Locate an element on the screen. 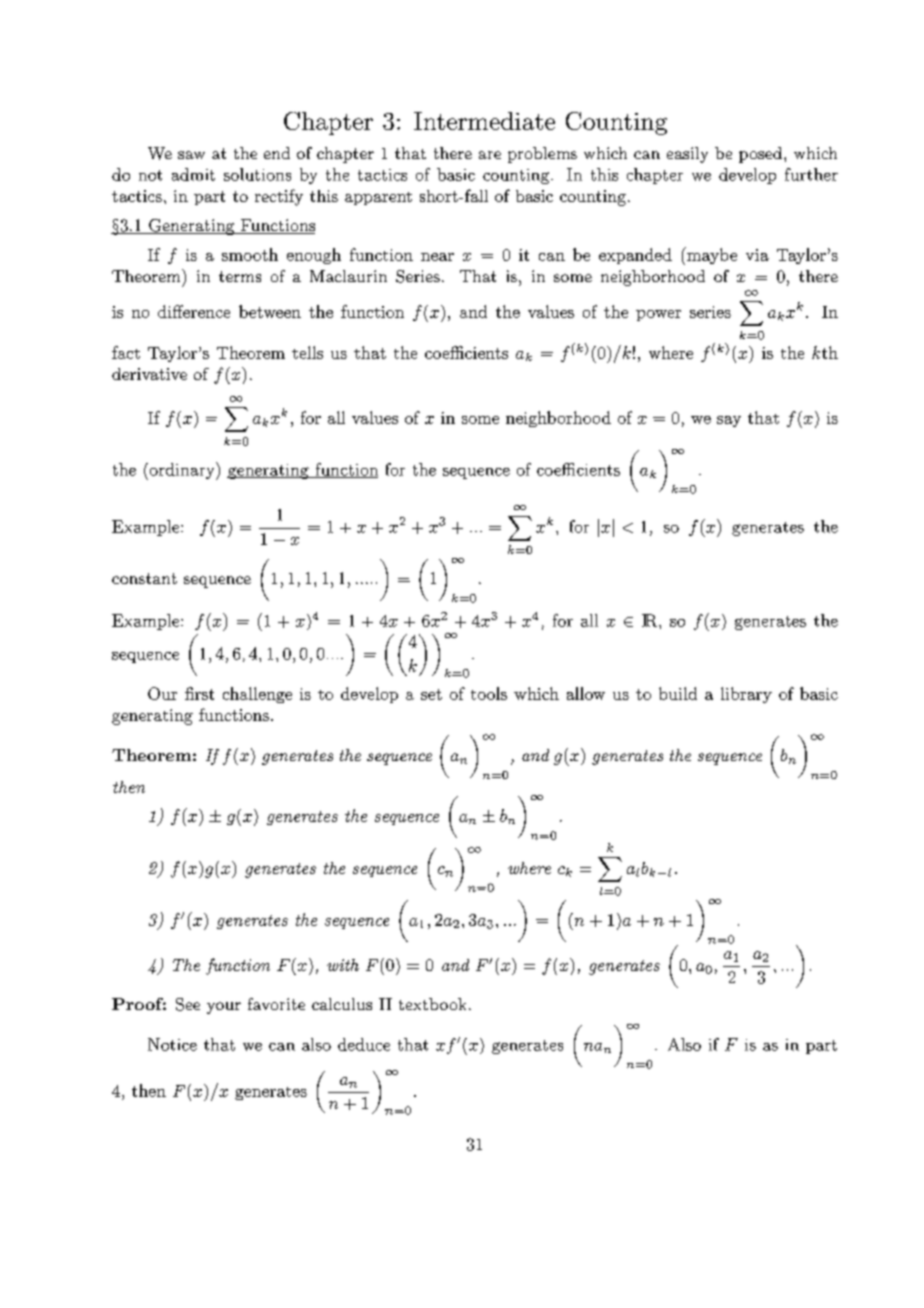 The image size is (924, 1308). Intermediate is located at coordinates (484, 121).
